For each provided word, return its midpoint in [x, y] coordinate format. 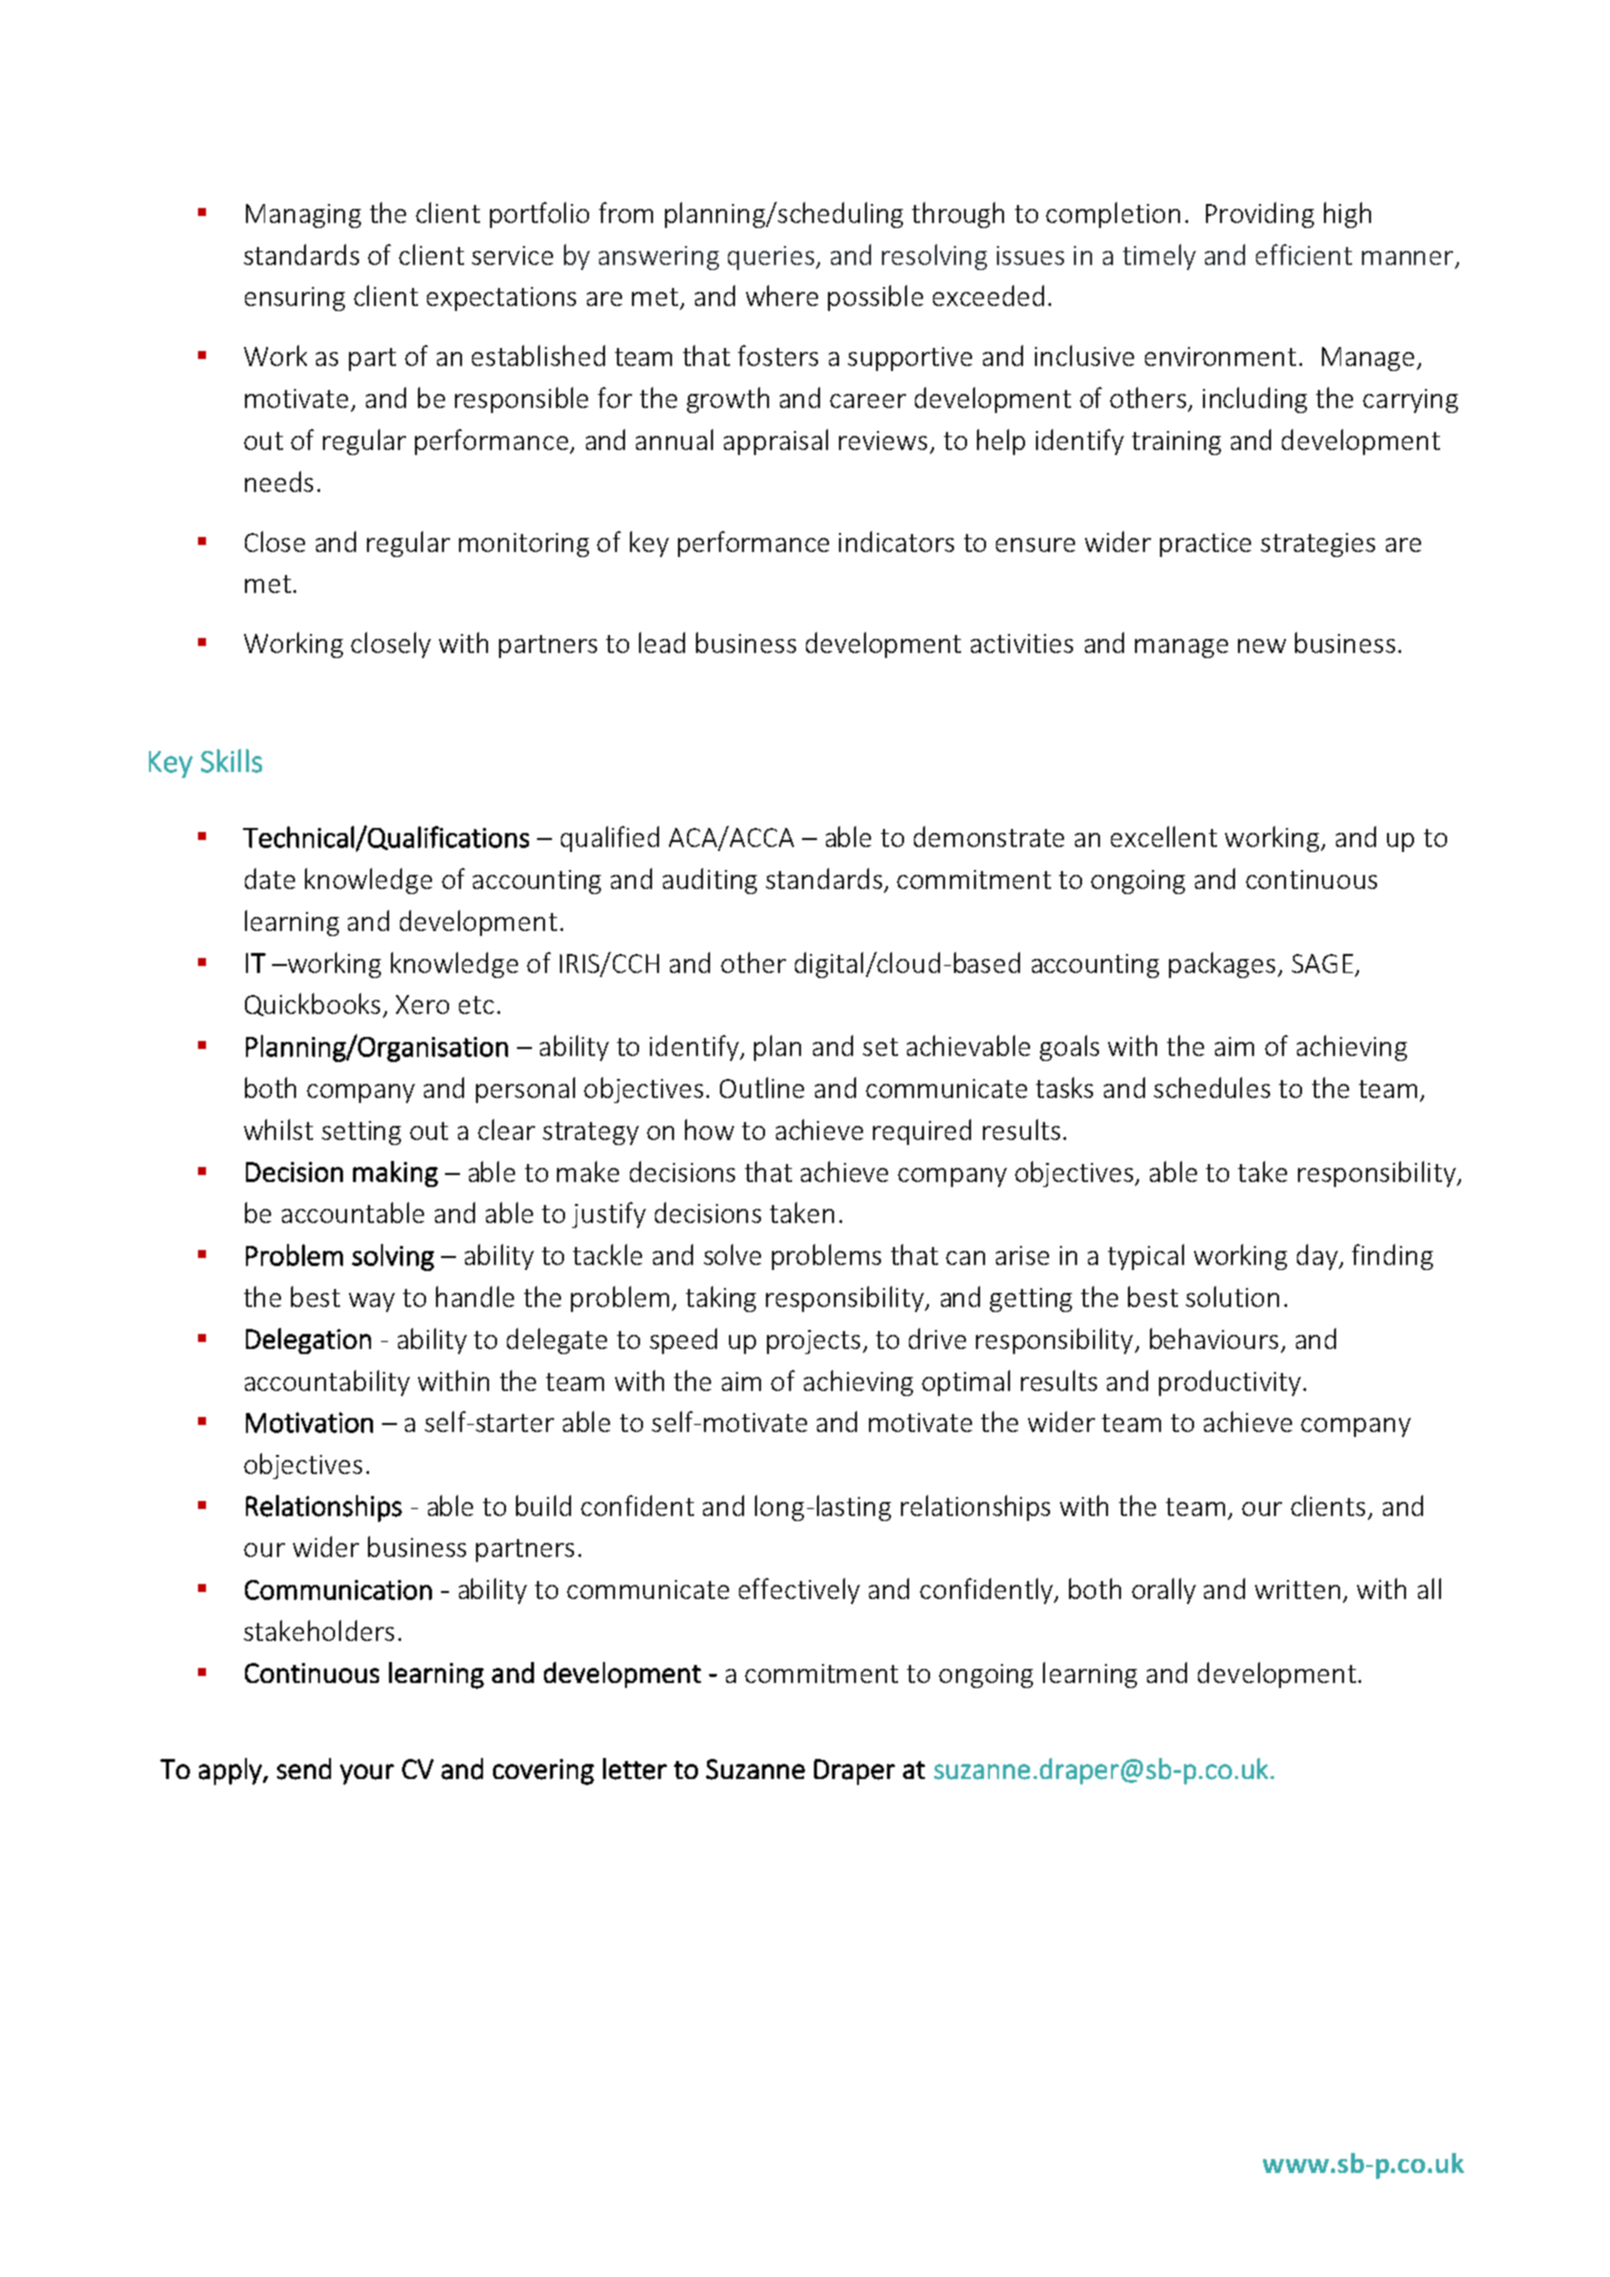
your [367, 1774]
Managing [303, 216]
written [1297, 1589]
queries [771, 258]
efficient [1304, 254]
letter [635, 1769]
